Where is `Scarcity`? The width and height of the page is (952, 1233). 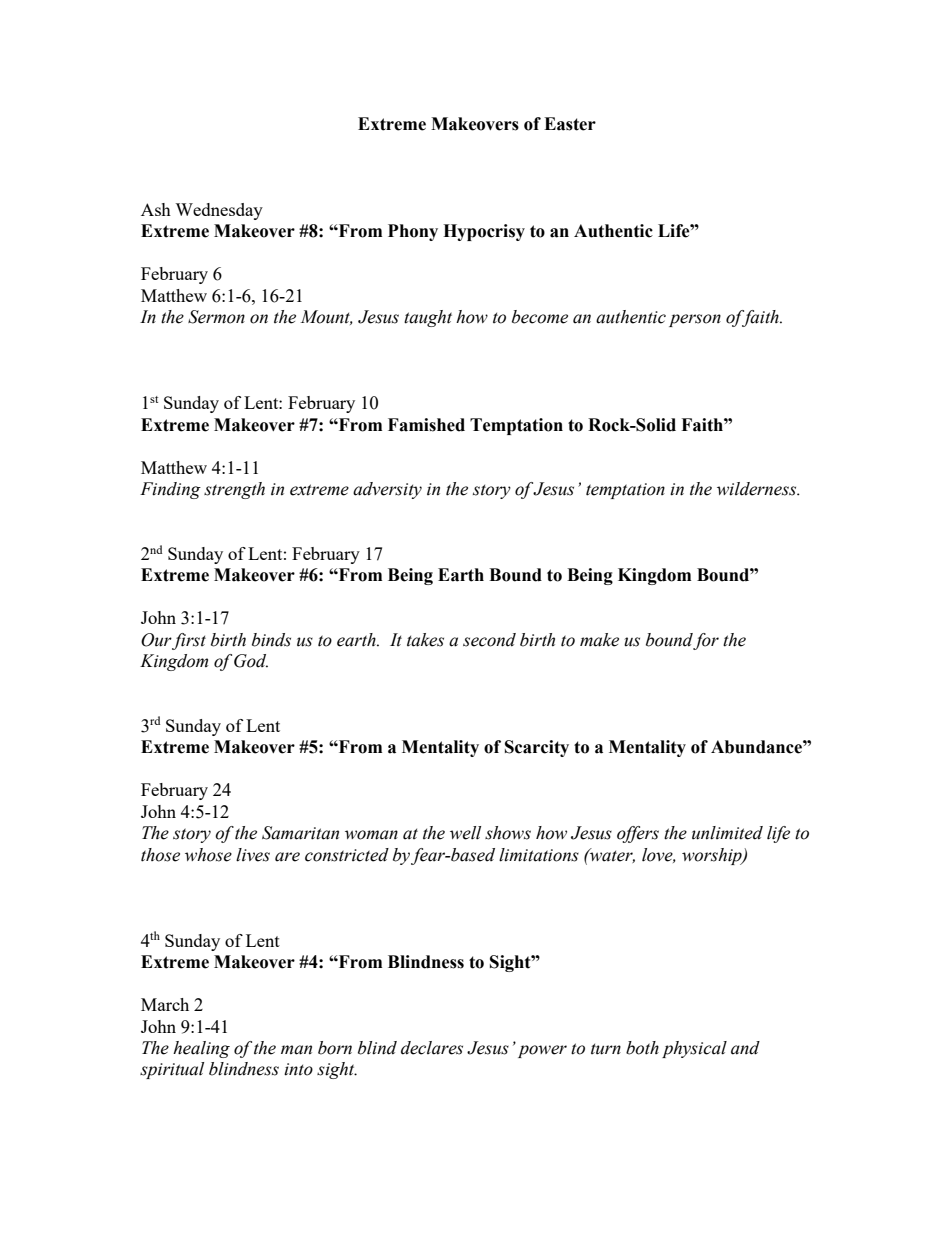 Scarcity is located at coordinates (537, 748).
